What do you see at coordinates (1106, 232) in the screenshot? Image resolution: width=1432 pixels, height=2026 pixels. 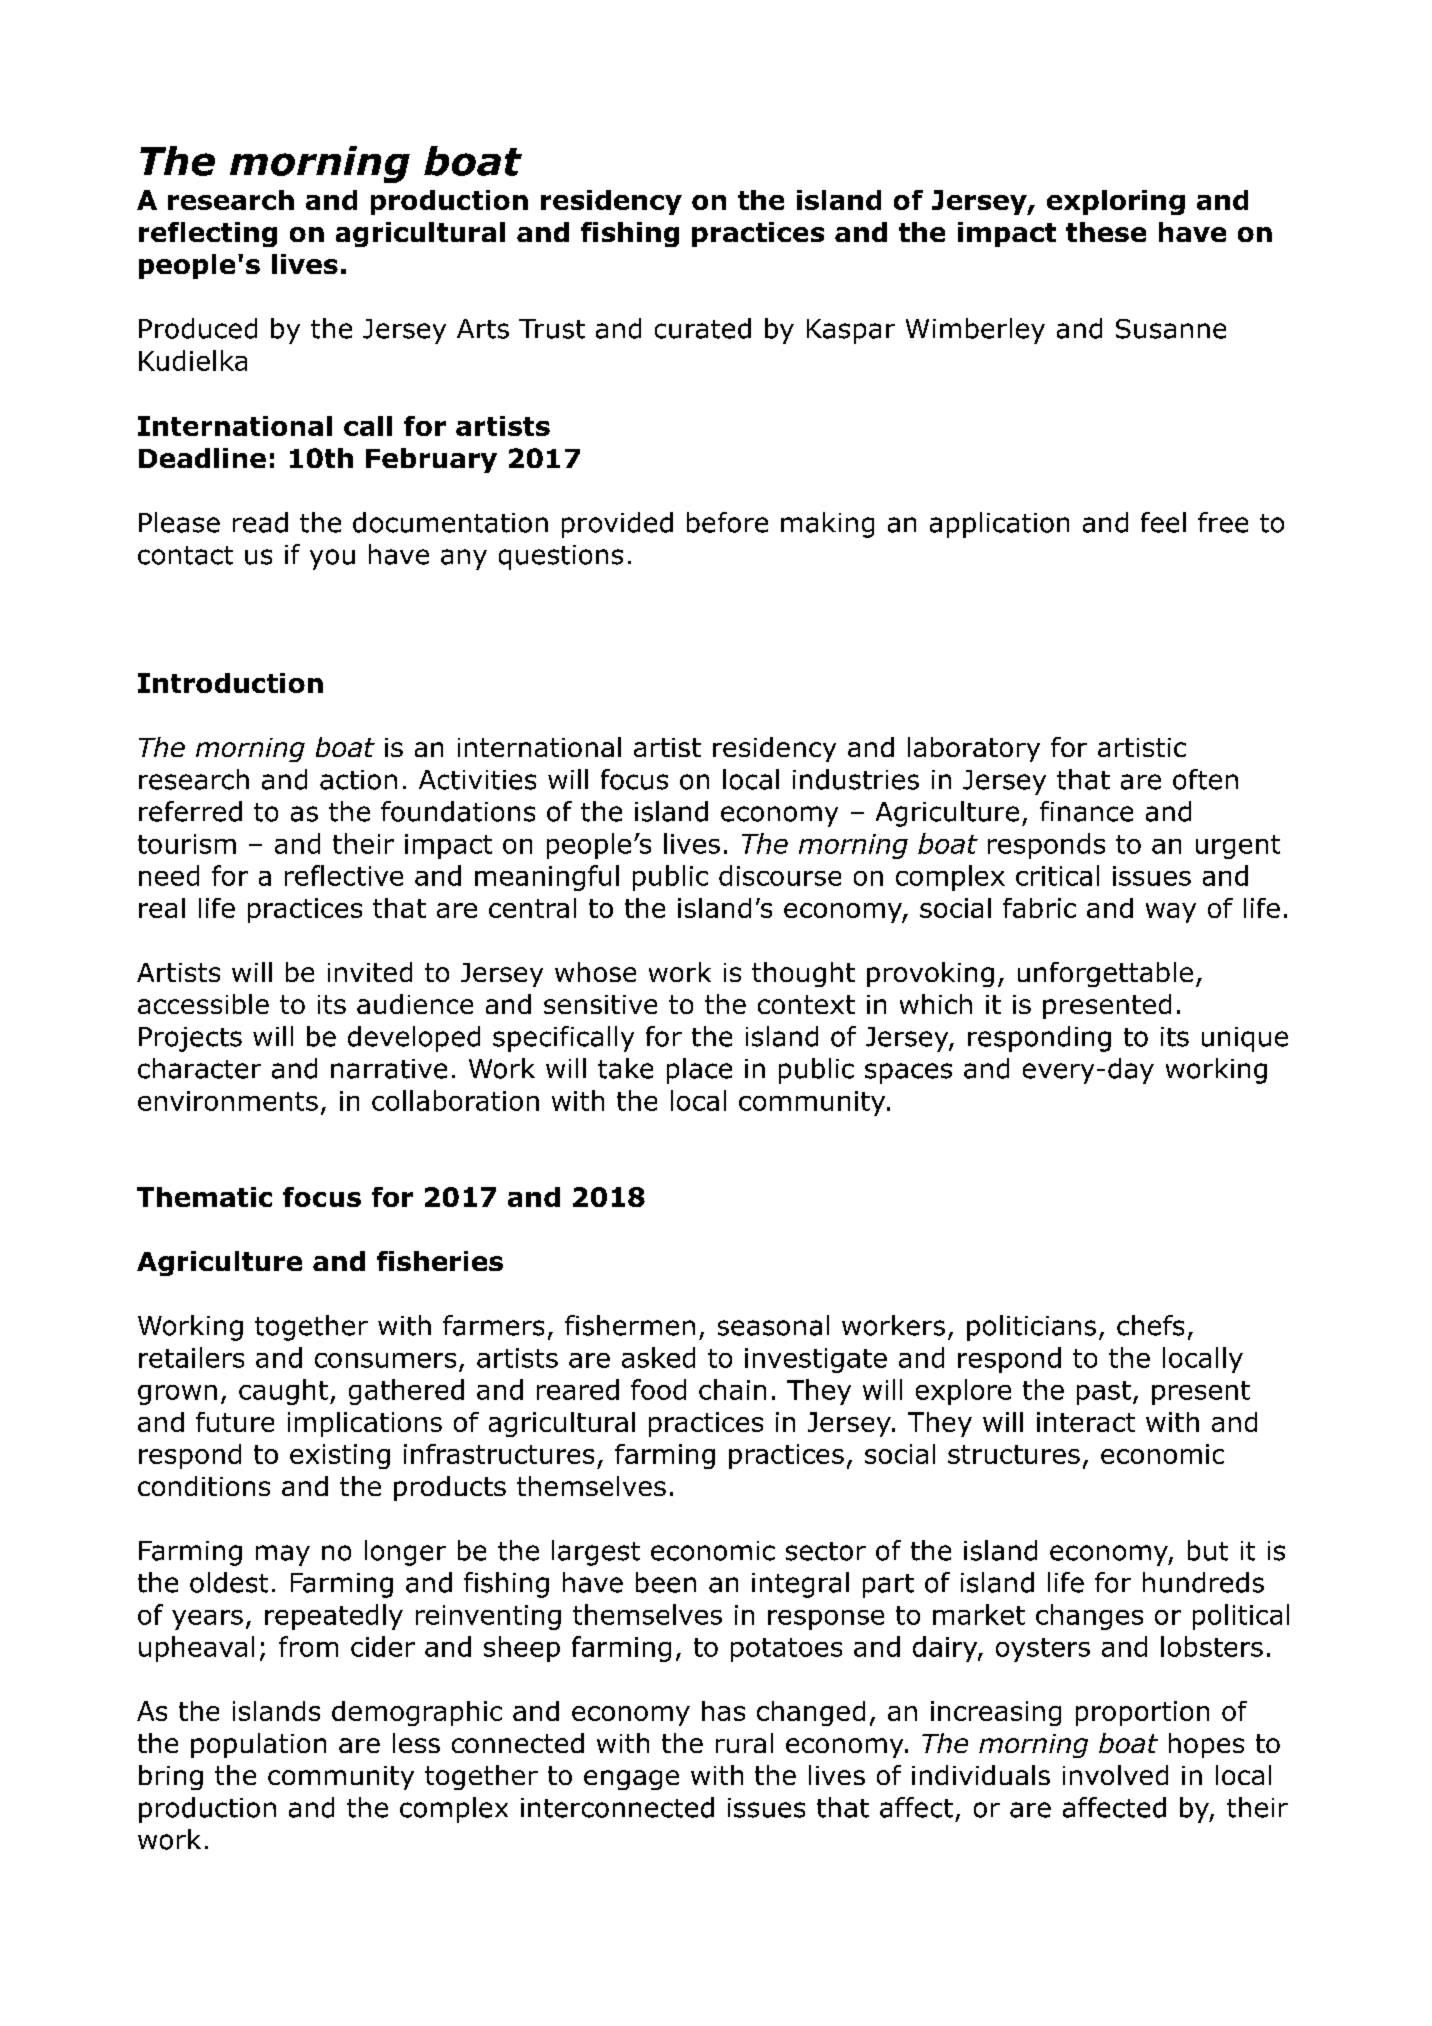 I see `these` at bounding box center [1106, 232].
